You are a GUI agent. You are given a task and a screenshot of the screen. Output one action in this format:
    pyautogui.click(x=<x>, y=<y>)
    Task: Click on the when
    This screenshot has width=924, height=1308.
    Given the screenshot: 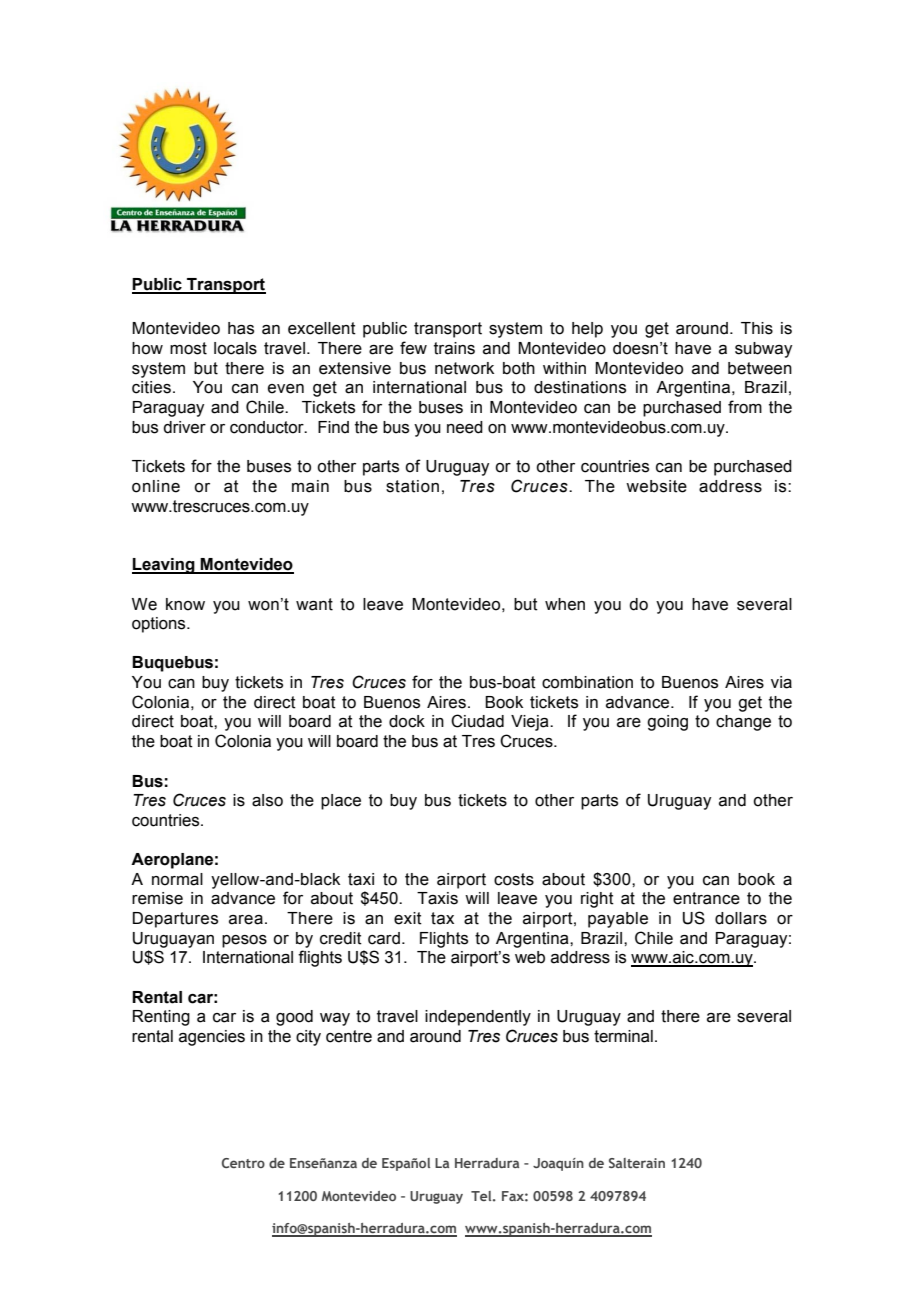 What is the action you would take?
    pyautogui.click(x=565, y=604)
